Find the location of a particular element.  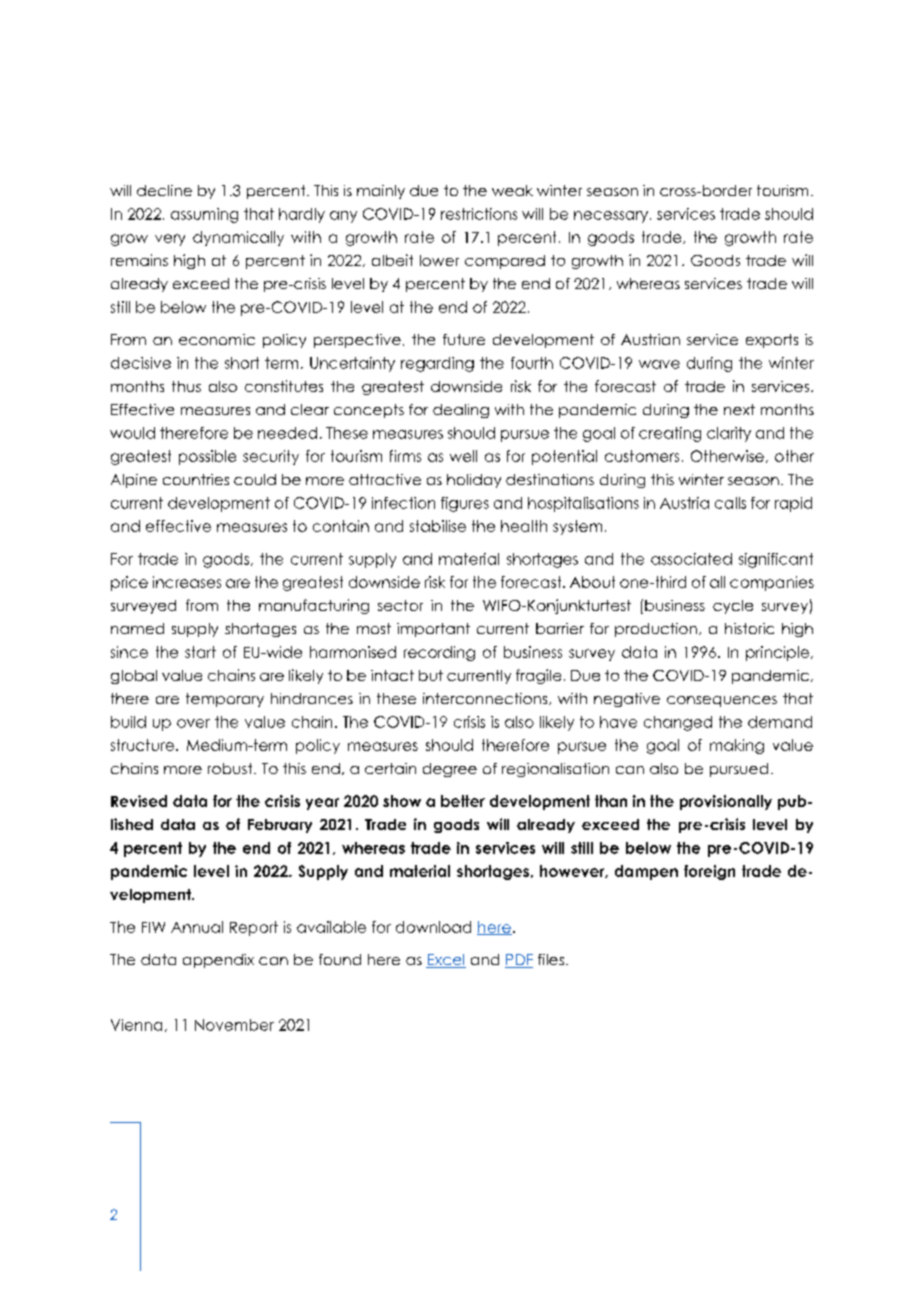

making is located at coordinates (737, 746).
